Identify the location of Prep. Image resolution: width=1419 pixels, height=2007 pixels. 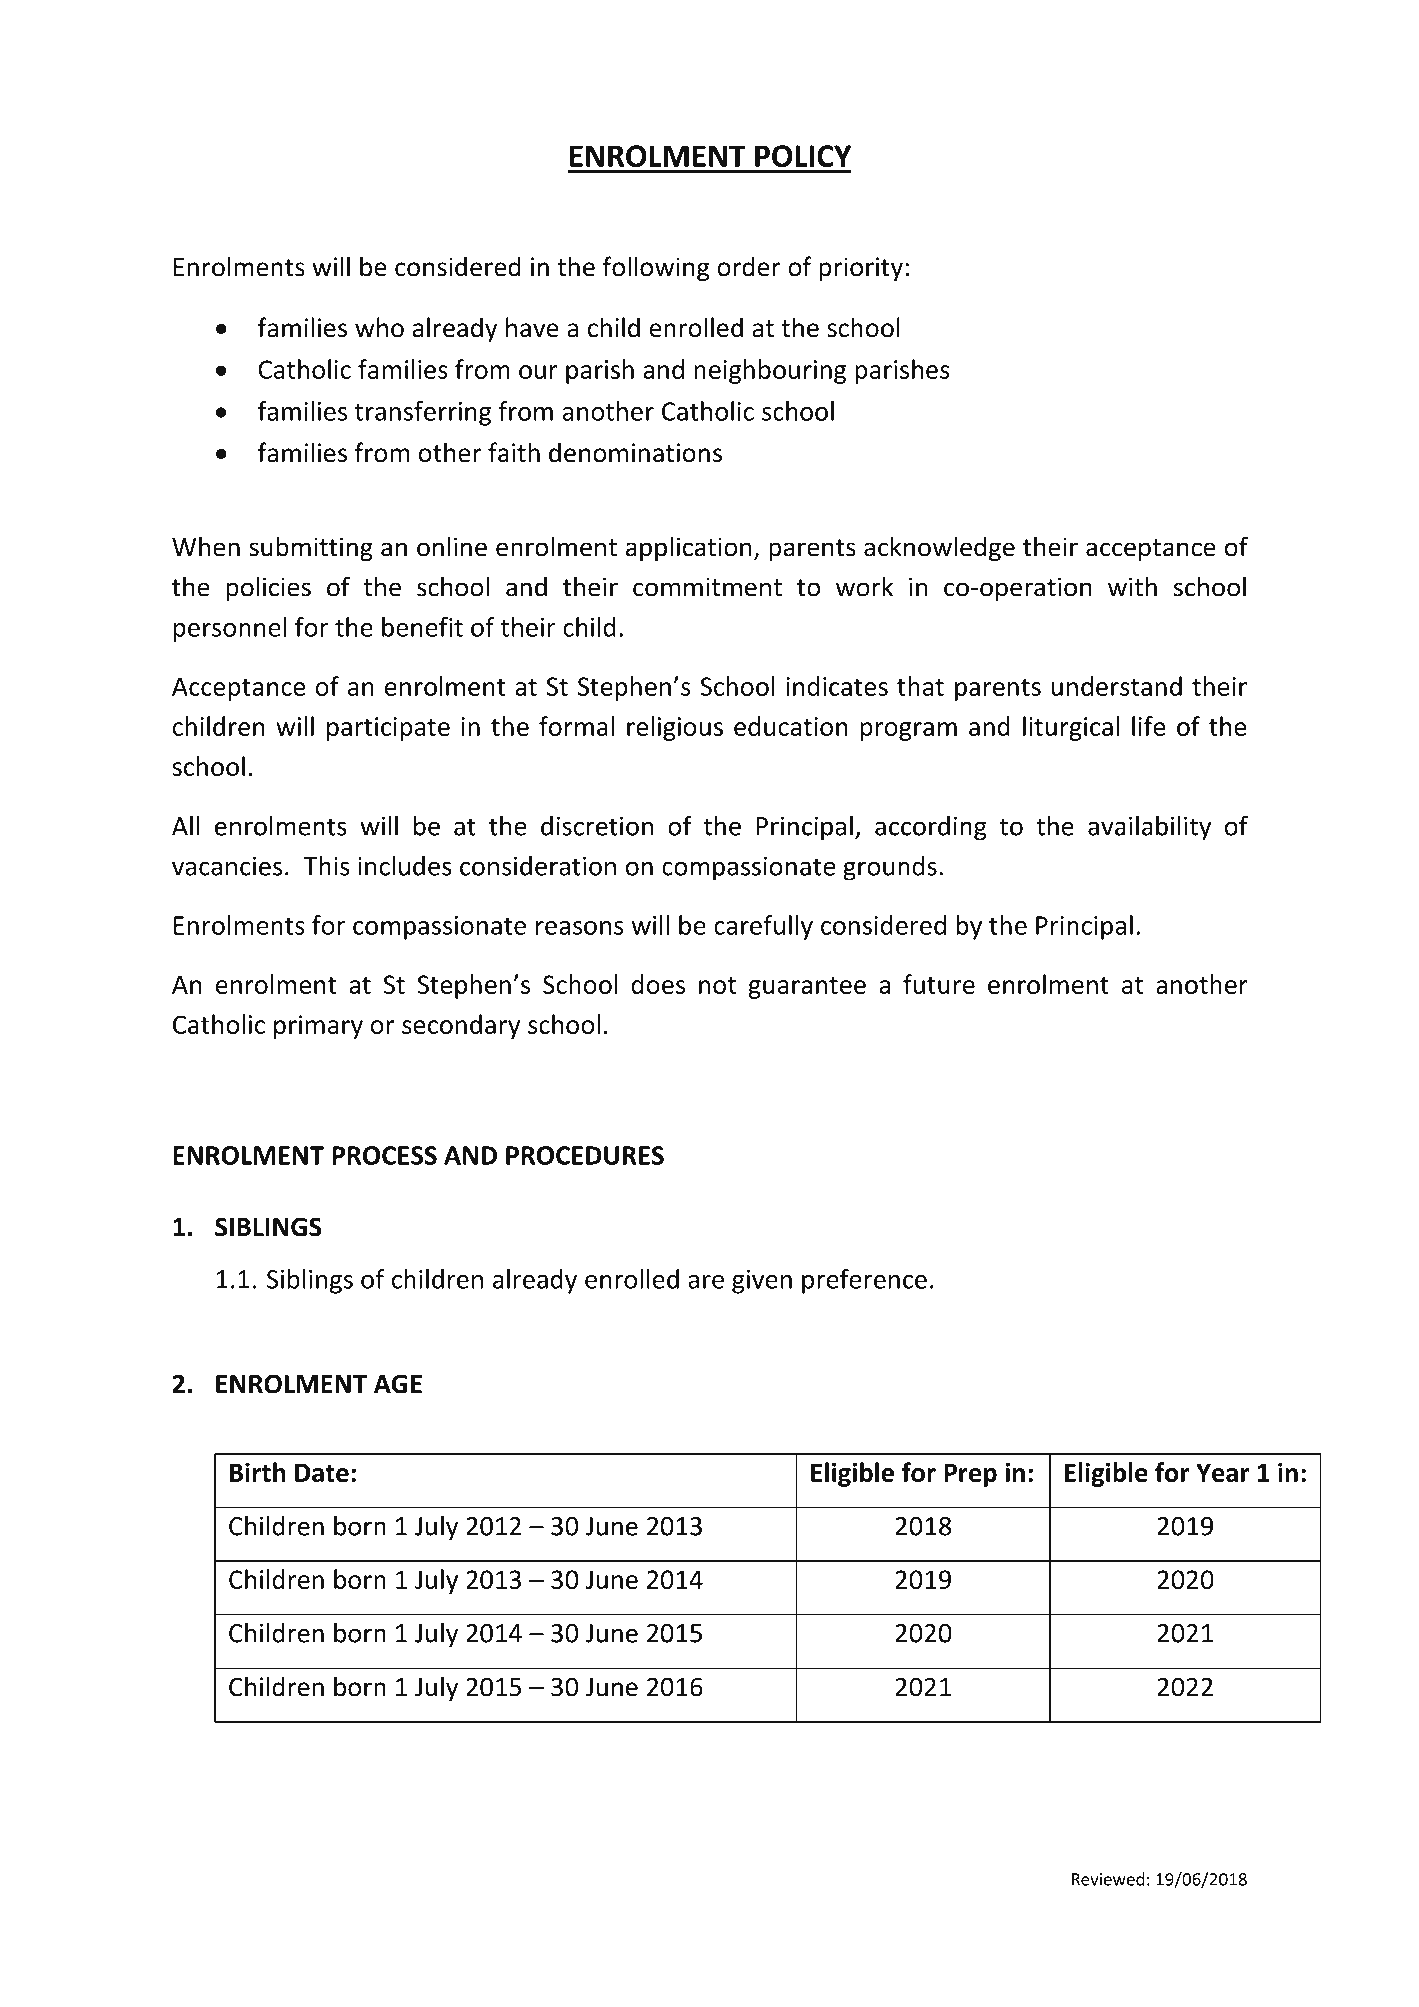
(970, 1475).
